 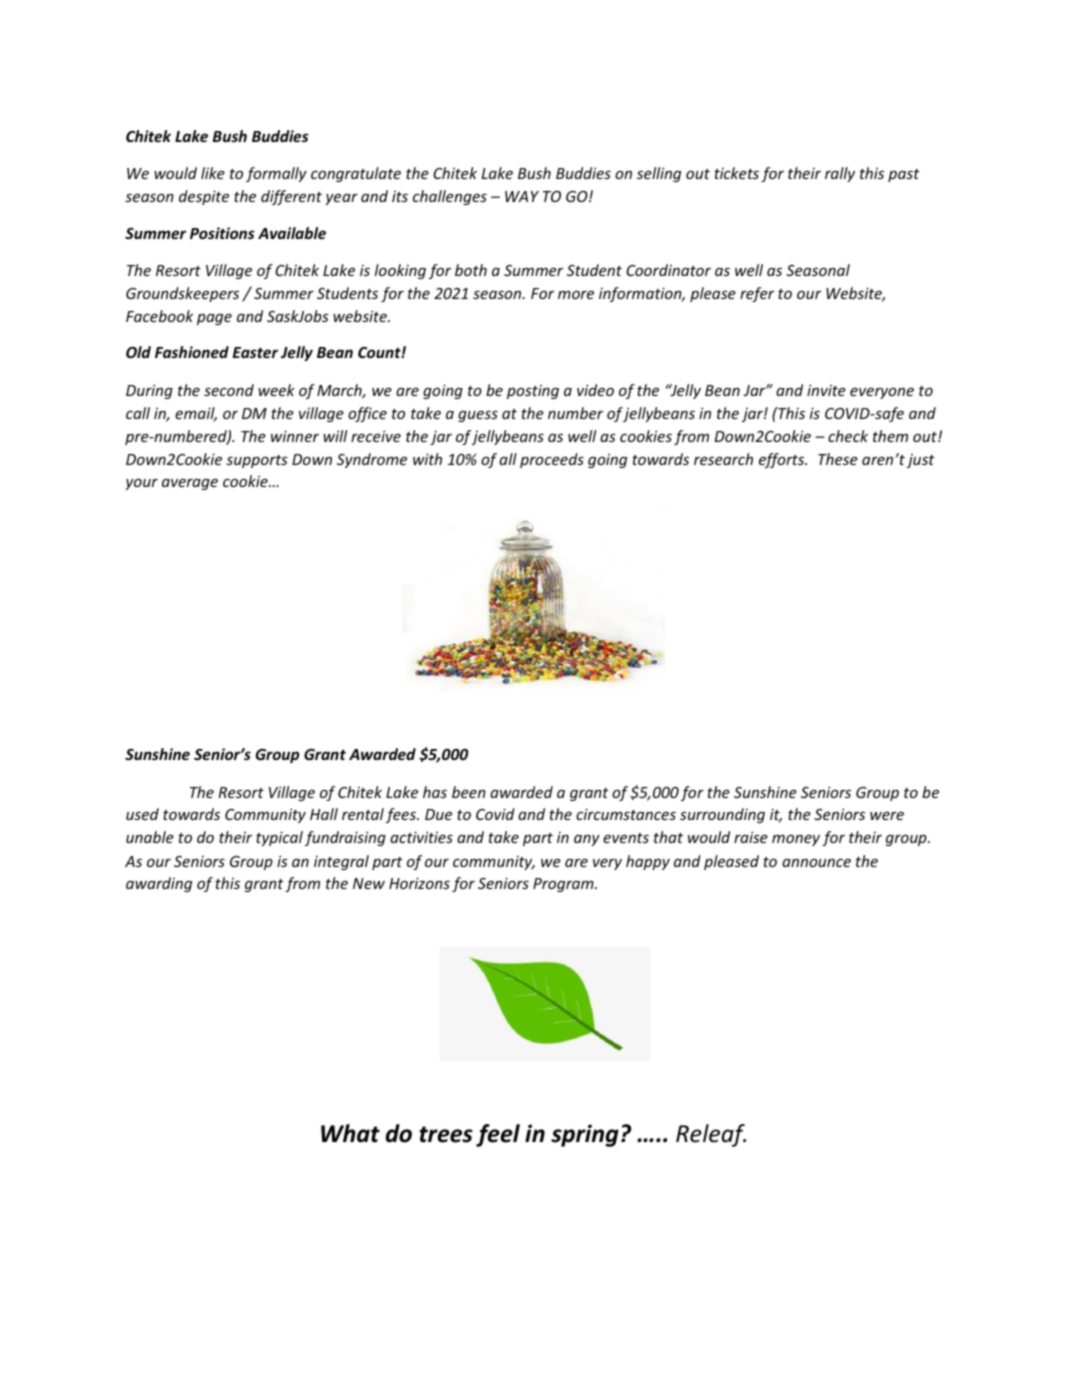 I want to click on proceeds, so click(x=552, y=460).
